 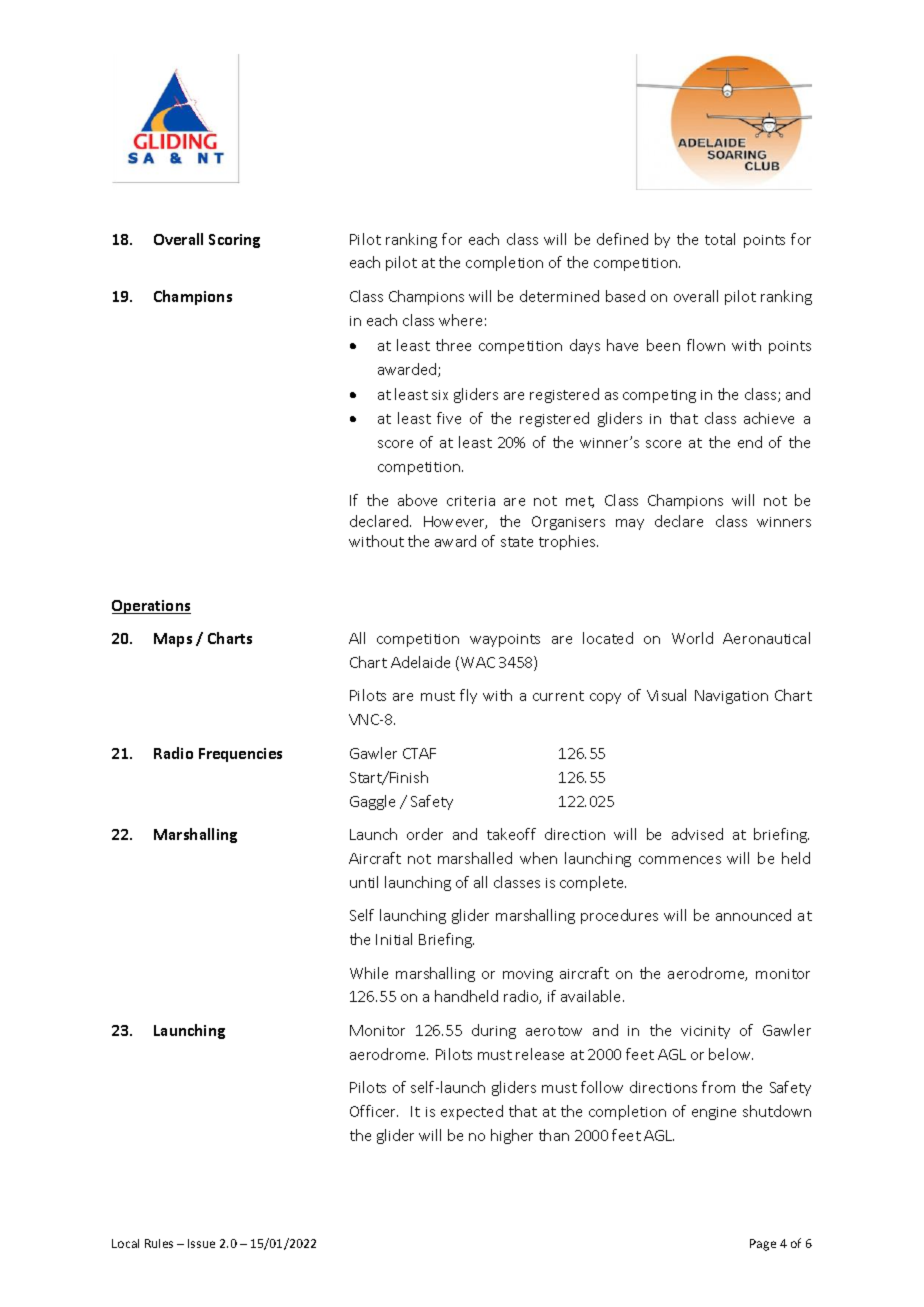 I want to click on total, so click(x=720, y=239).
